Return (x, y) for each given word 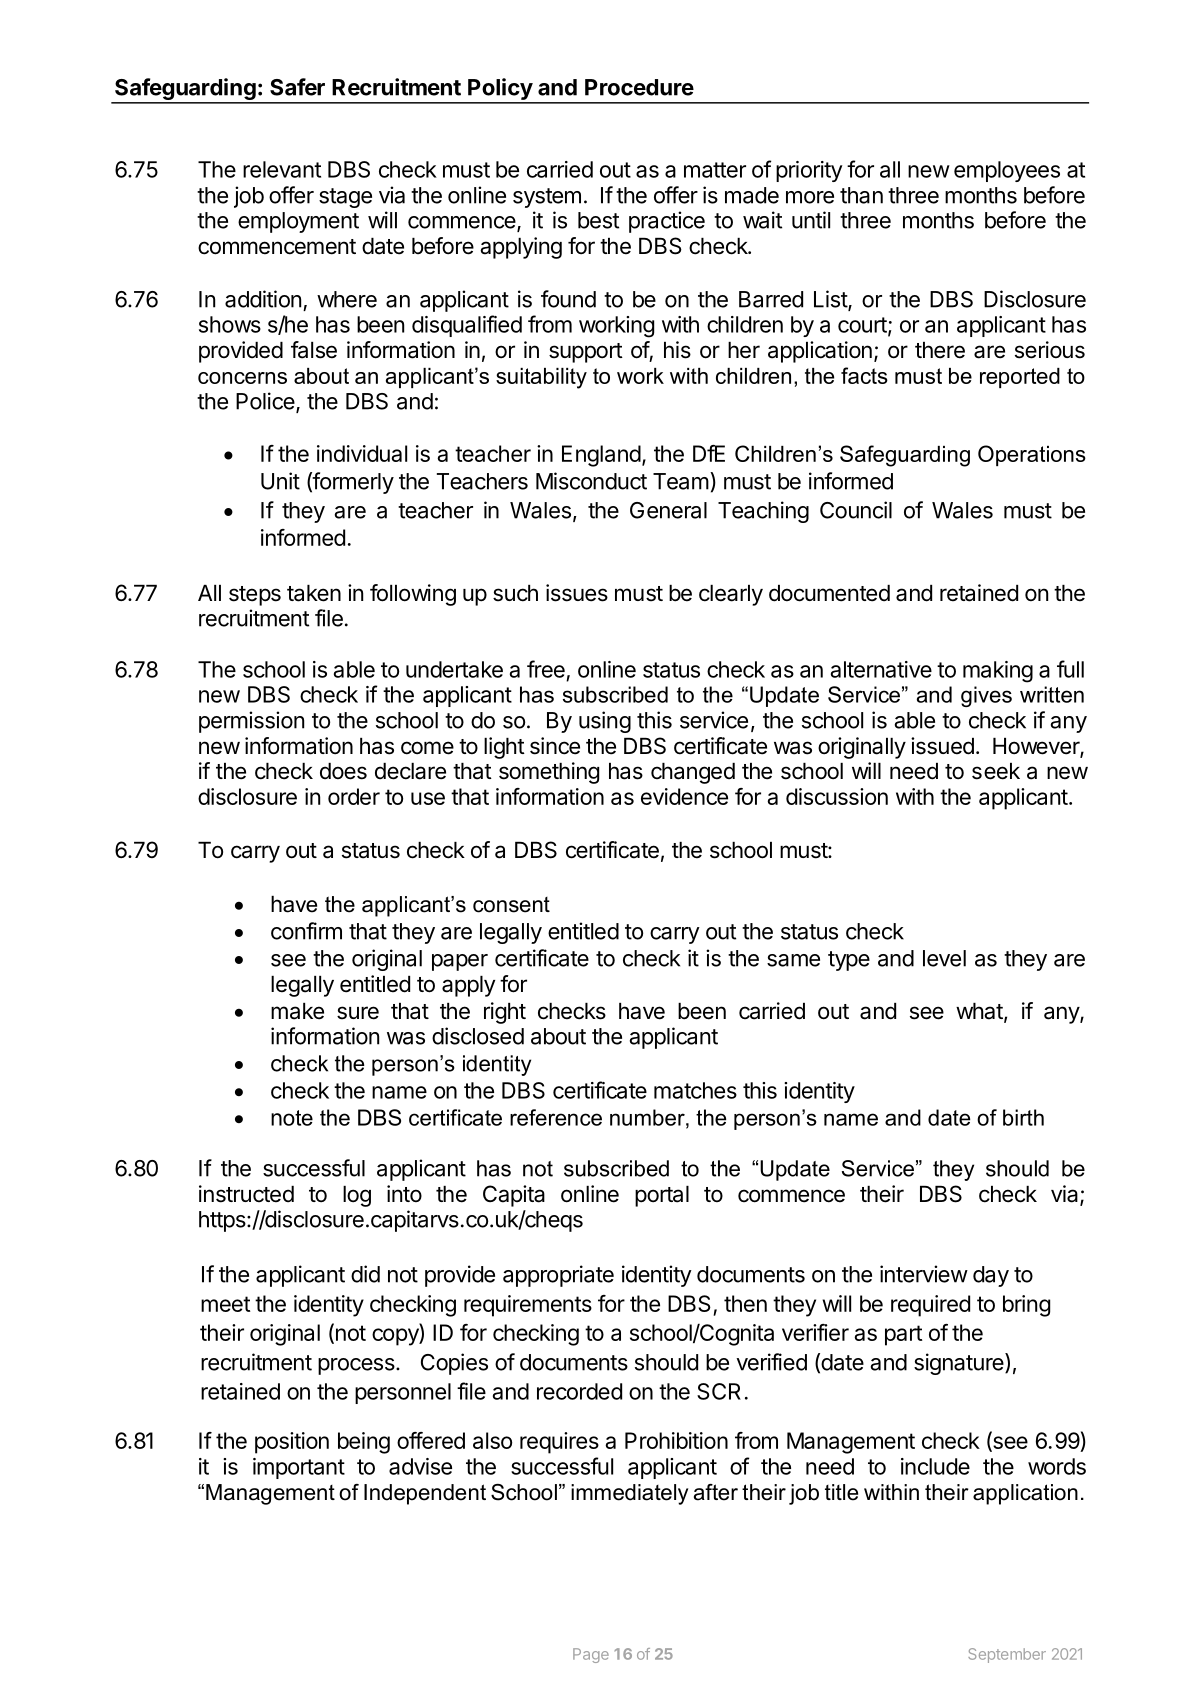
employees (1007, 171)
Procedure (639, 87)
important (299, 1468)
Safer (297, 87)
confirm (306, 931)
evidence (684, 796)
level (944, 958)
